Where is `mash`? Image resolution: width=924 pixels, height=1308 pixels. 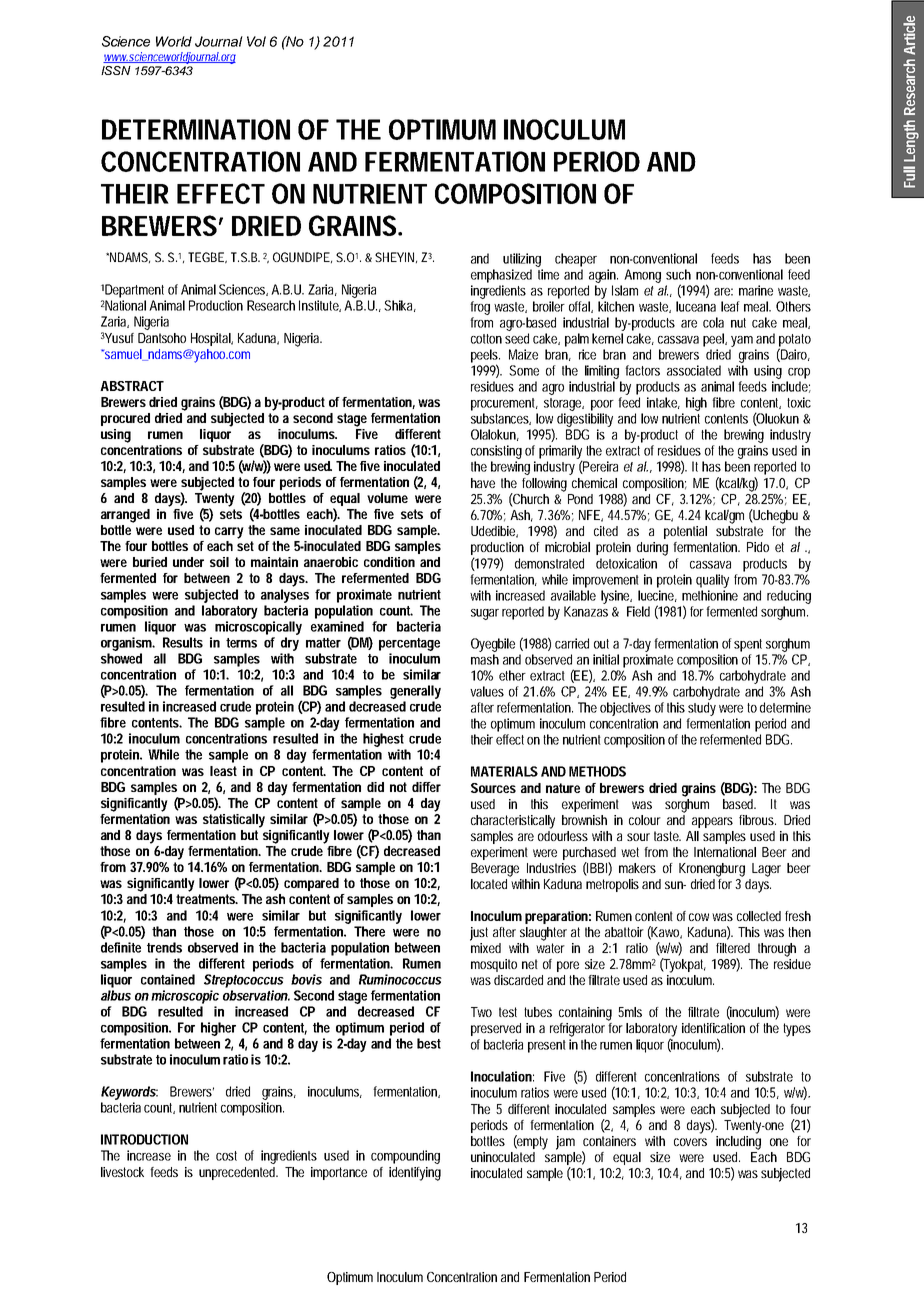 mash is located at coordinates (485, 659).
